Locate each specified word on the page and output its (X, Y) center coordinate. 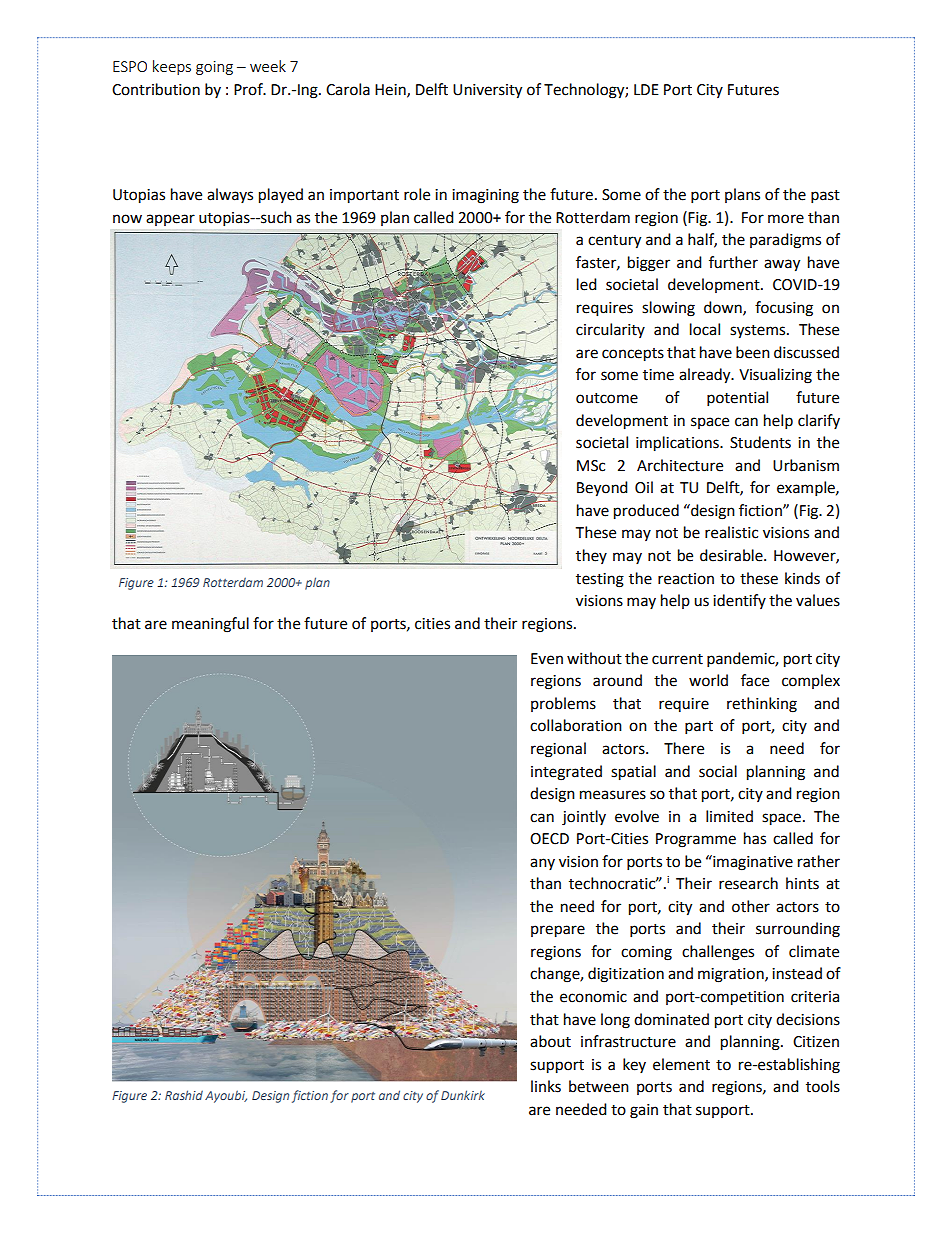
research (748, 883)
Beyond (602, 489)
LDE (646, 89)
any (542, 864)
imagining (485, 196)
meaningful (210, 625)
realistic (731, 532)
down (724, 308)
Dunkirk (463, 1095)
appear (170, 220)
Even (547, 659)
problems (563, 704)
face (755, 680)
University (487, 91)
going (214, 68)
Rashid (184, 1095)
